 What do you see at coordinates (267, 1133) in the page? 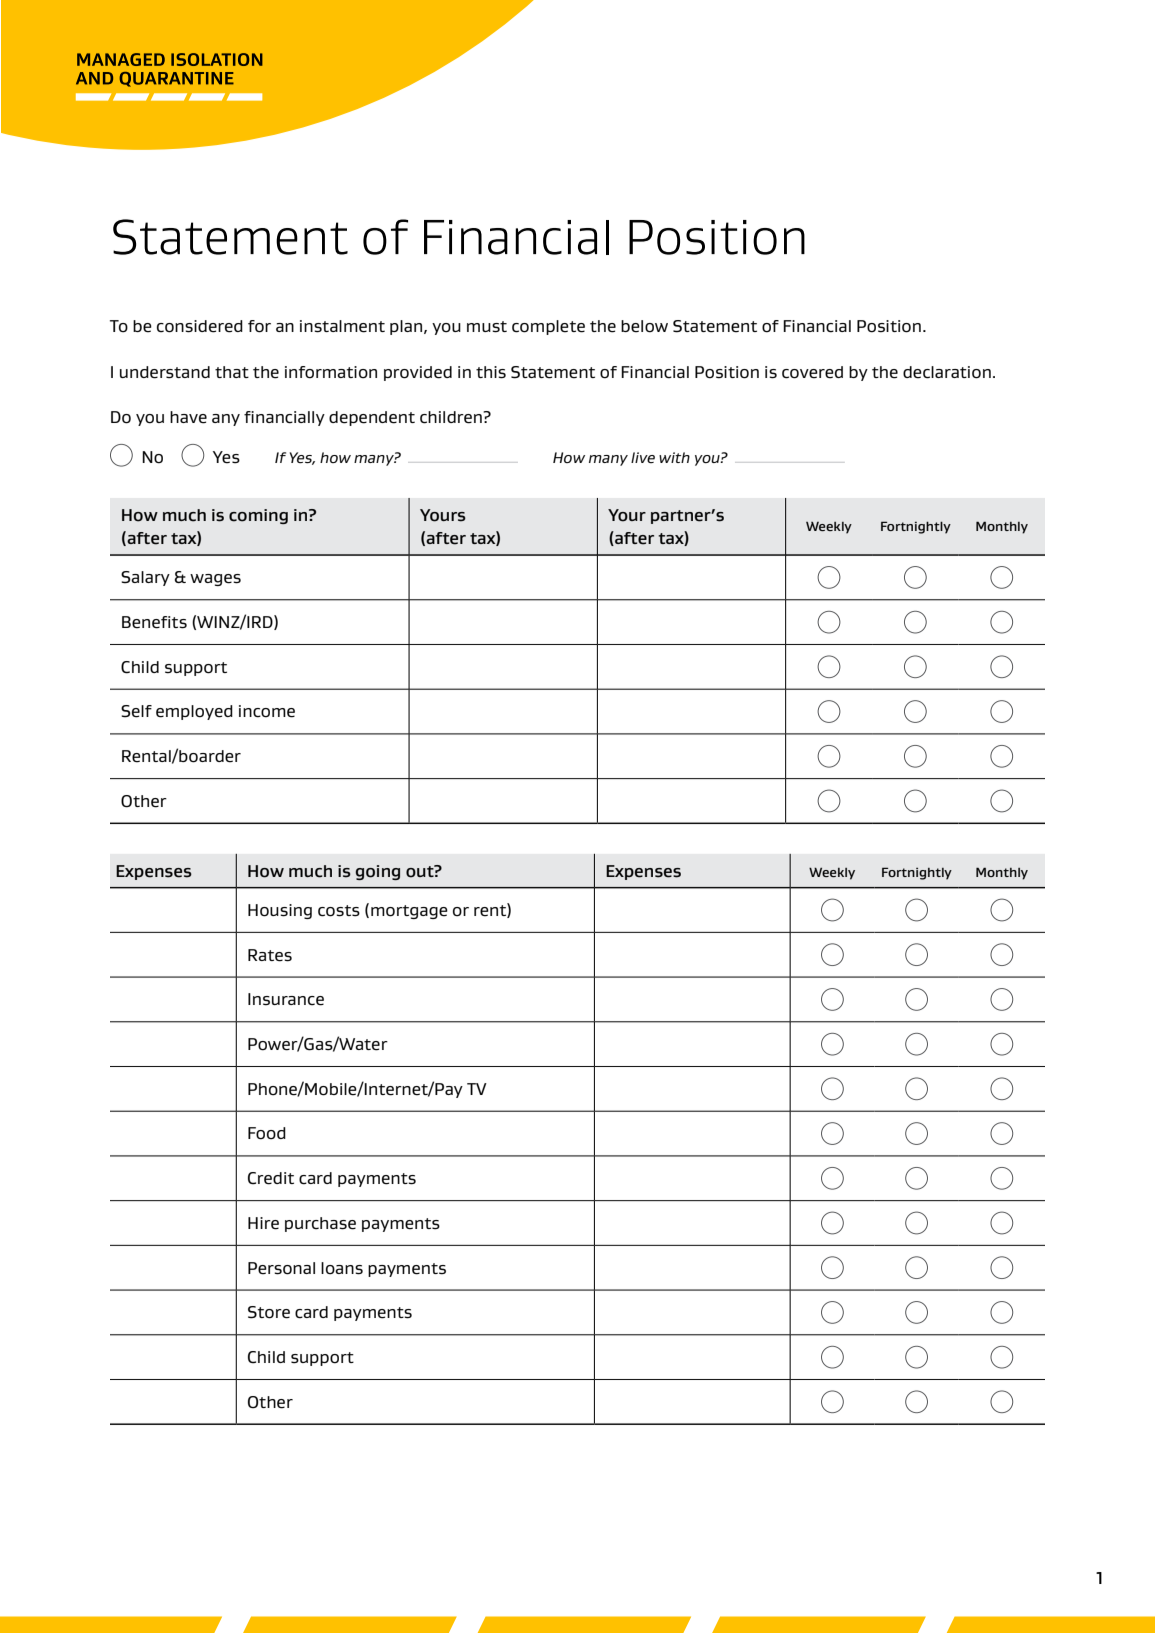
I see `Food` at bounding box center [267, 1133].
